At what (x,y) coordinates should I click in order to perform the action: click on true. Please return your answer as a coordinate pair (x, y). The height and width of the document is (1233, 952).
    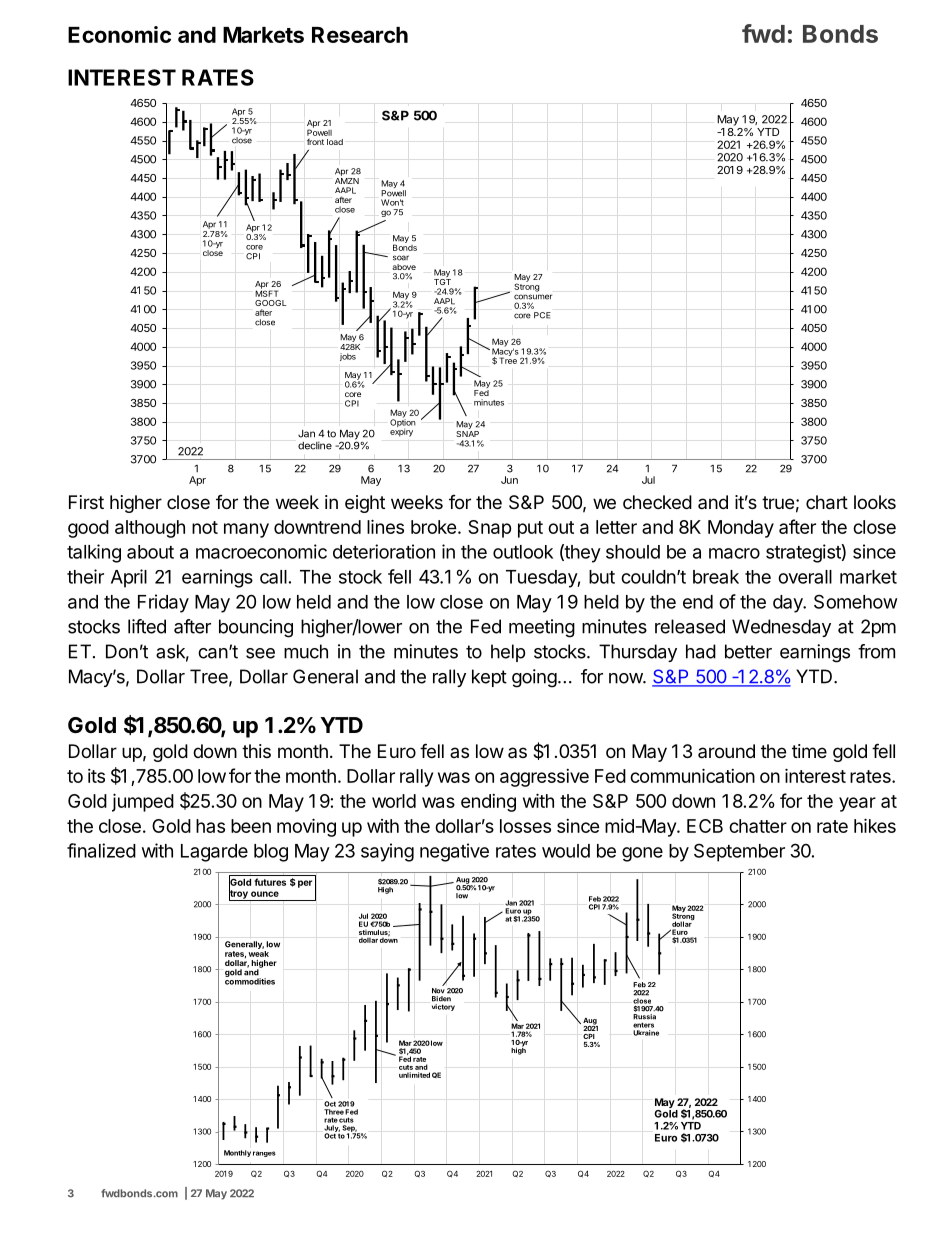
    Looking at the image, I should click on (778, 502).
